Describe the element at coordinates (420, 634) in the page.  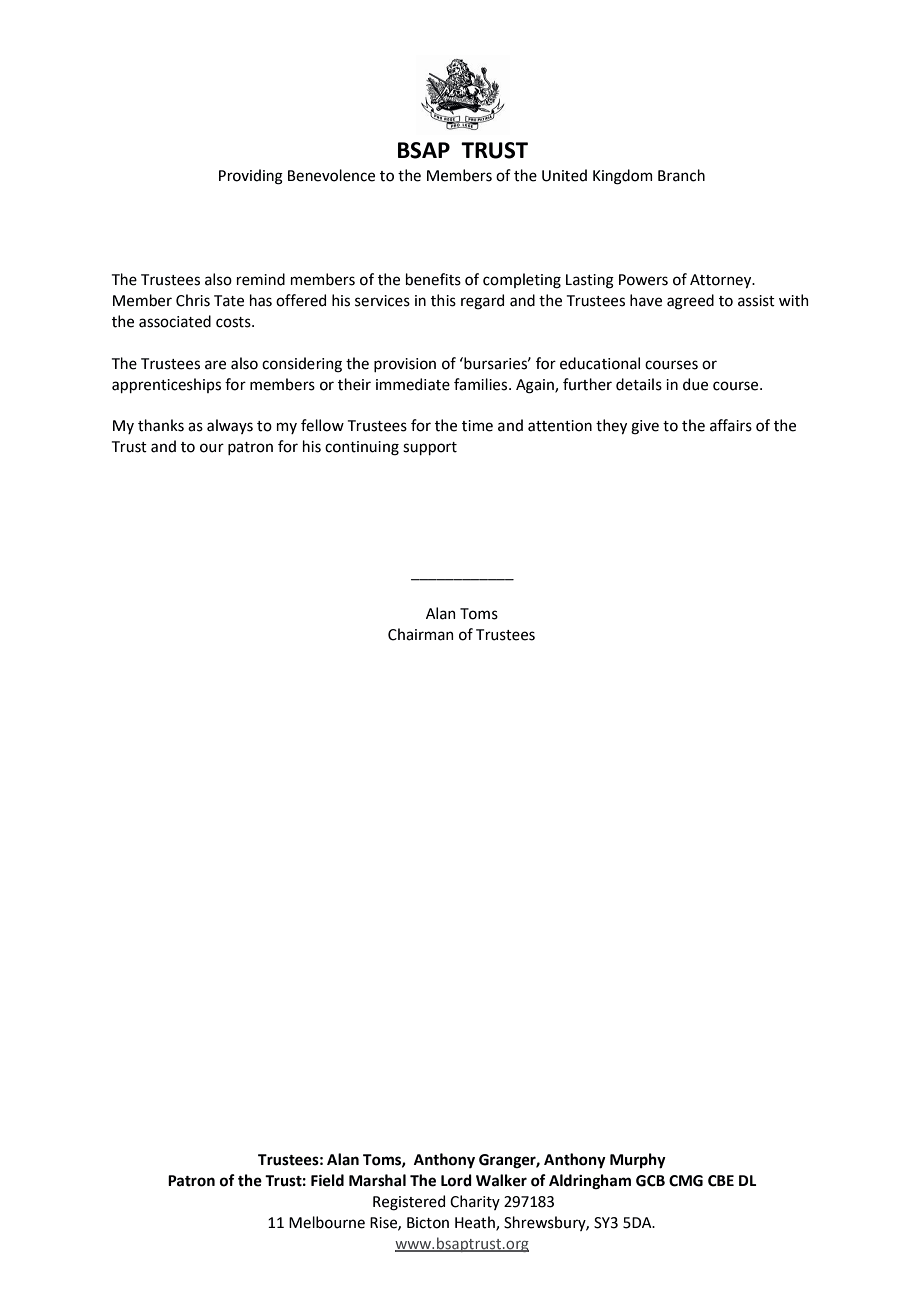
I see `Chairman` at that location.
